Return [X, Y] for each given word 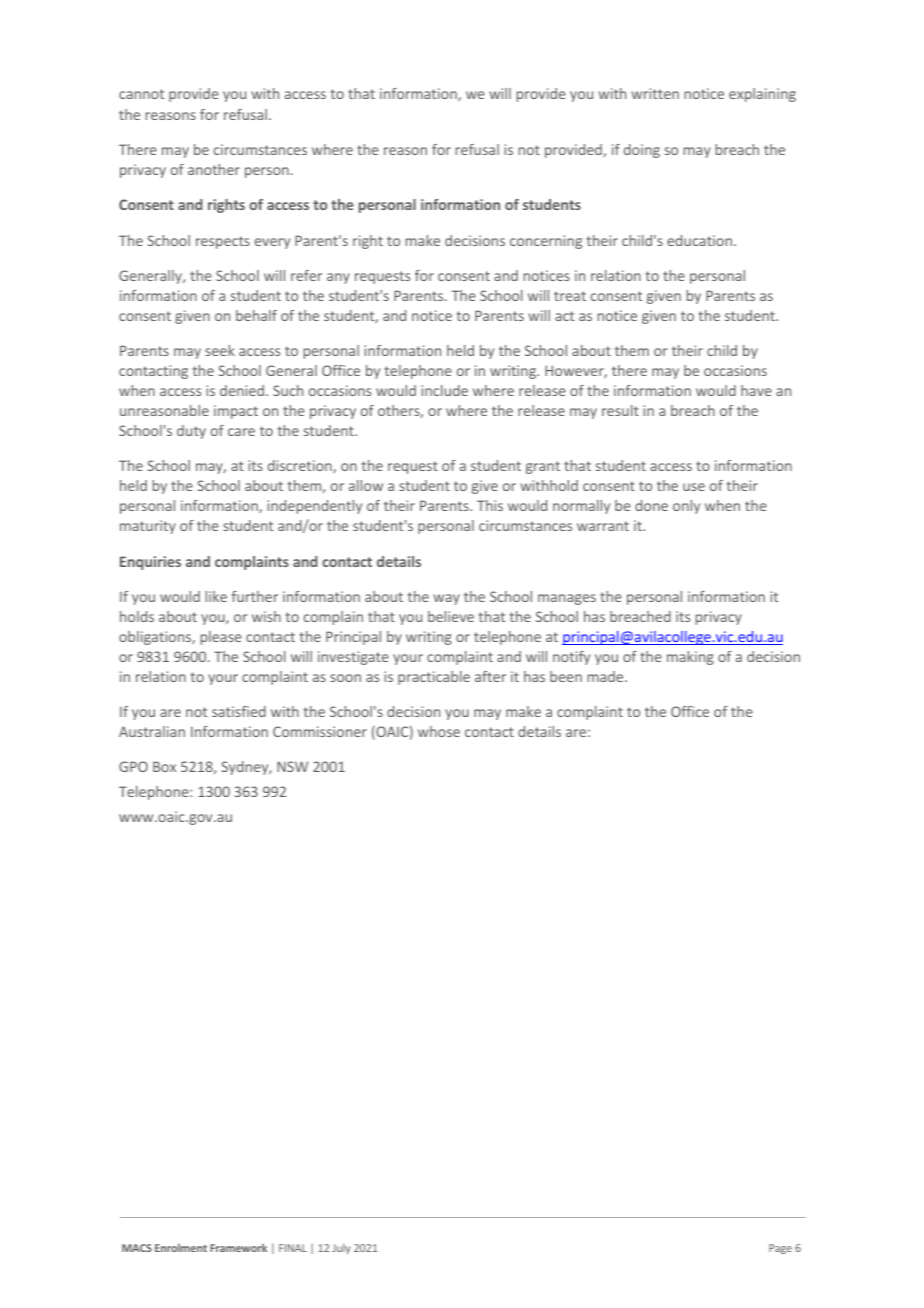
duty [191, 432]
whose [439, 731]
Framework [238, 1248]
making [690, 658]
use [694, 487]
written [655, 93]
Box [164, 766]
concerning [546, 242]
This [490, 505]
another [214, 169]
